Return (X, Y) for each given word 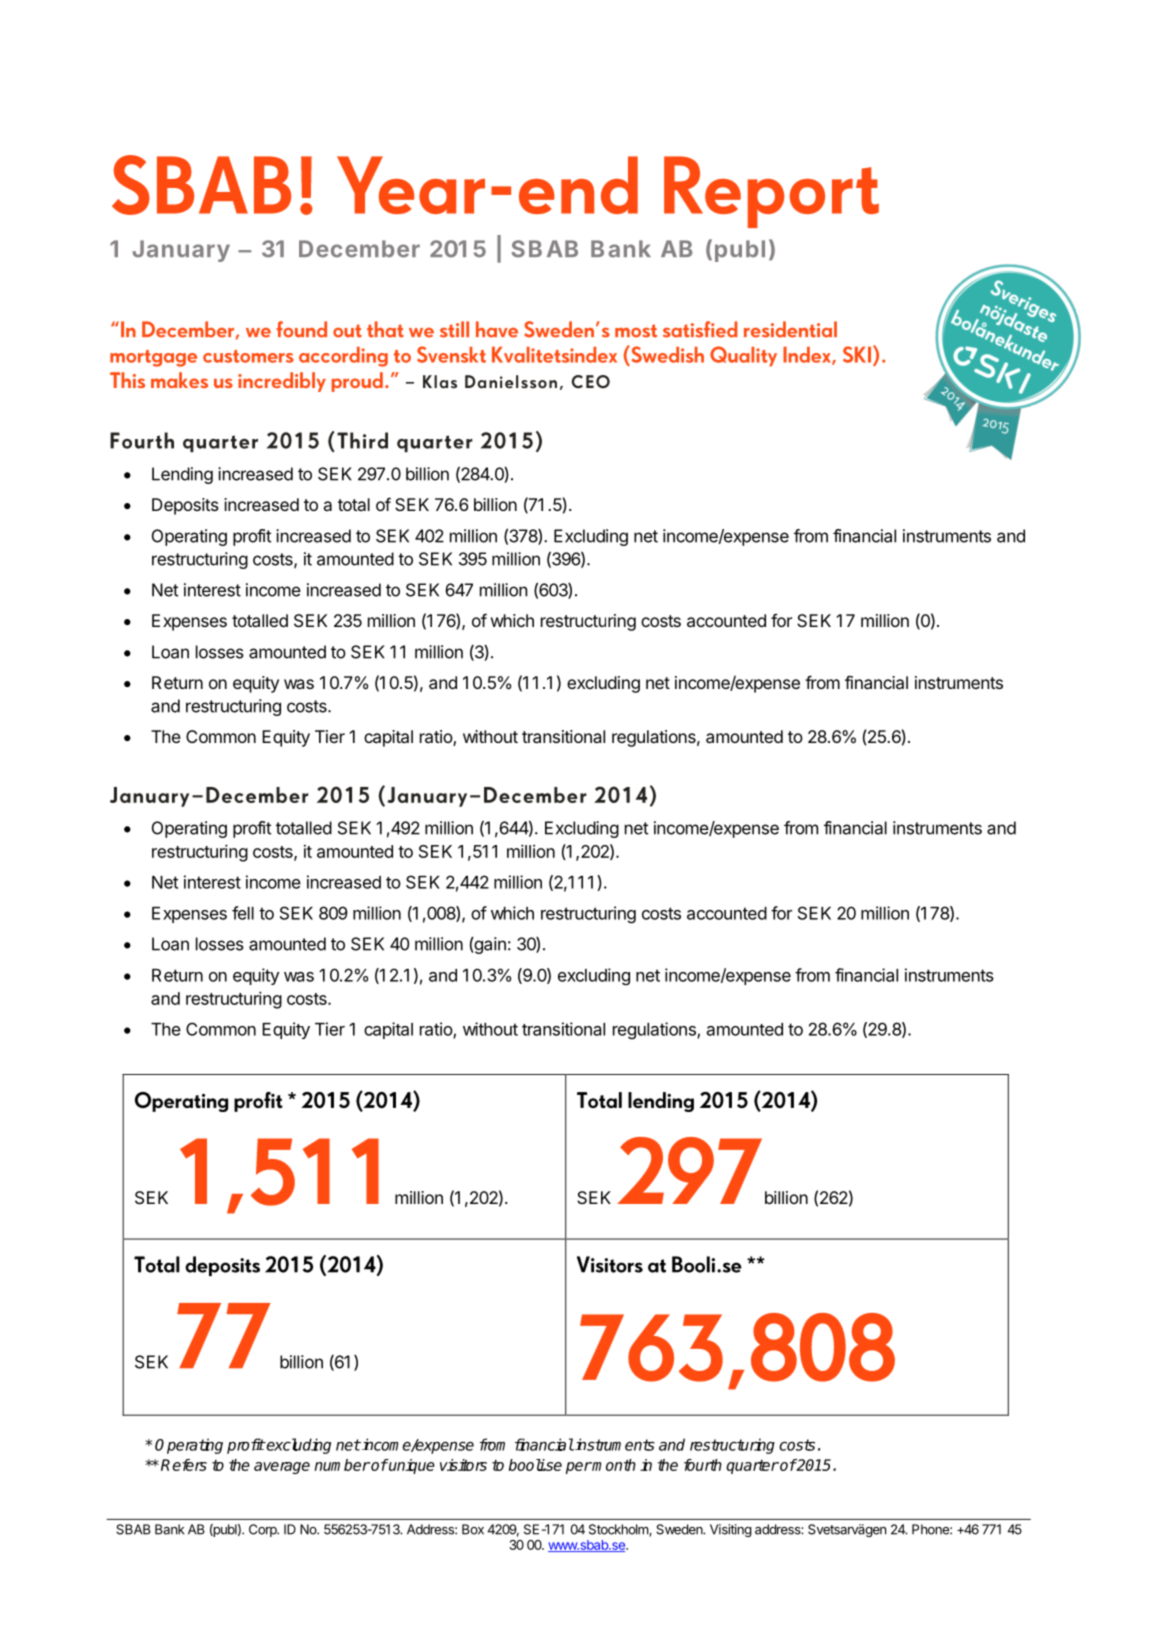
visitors (463, 1465)
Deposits (185, 506)
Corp (264, 1530)
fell (243, 913)
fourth (703, 1465)
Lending (182, 475)
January (181, 251)
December (359, 249)
